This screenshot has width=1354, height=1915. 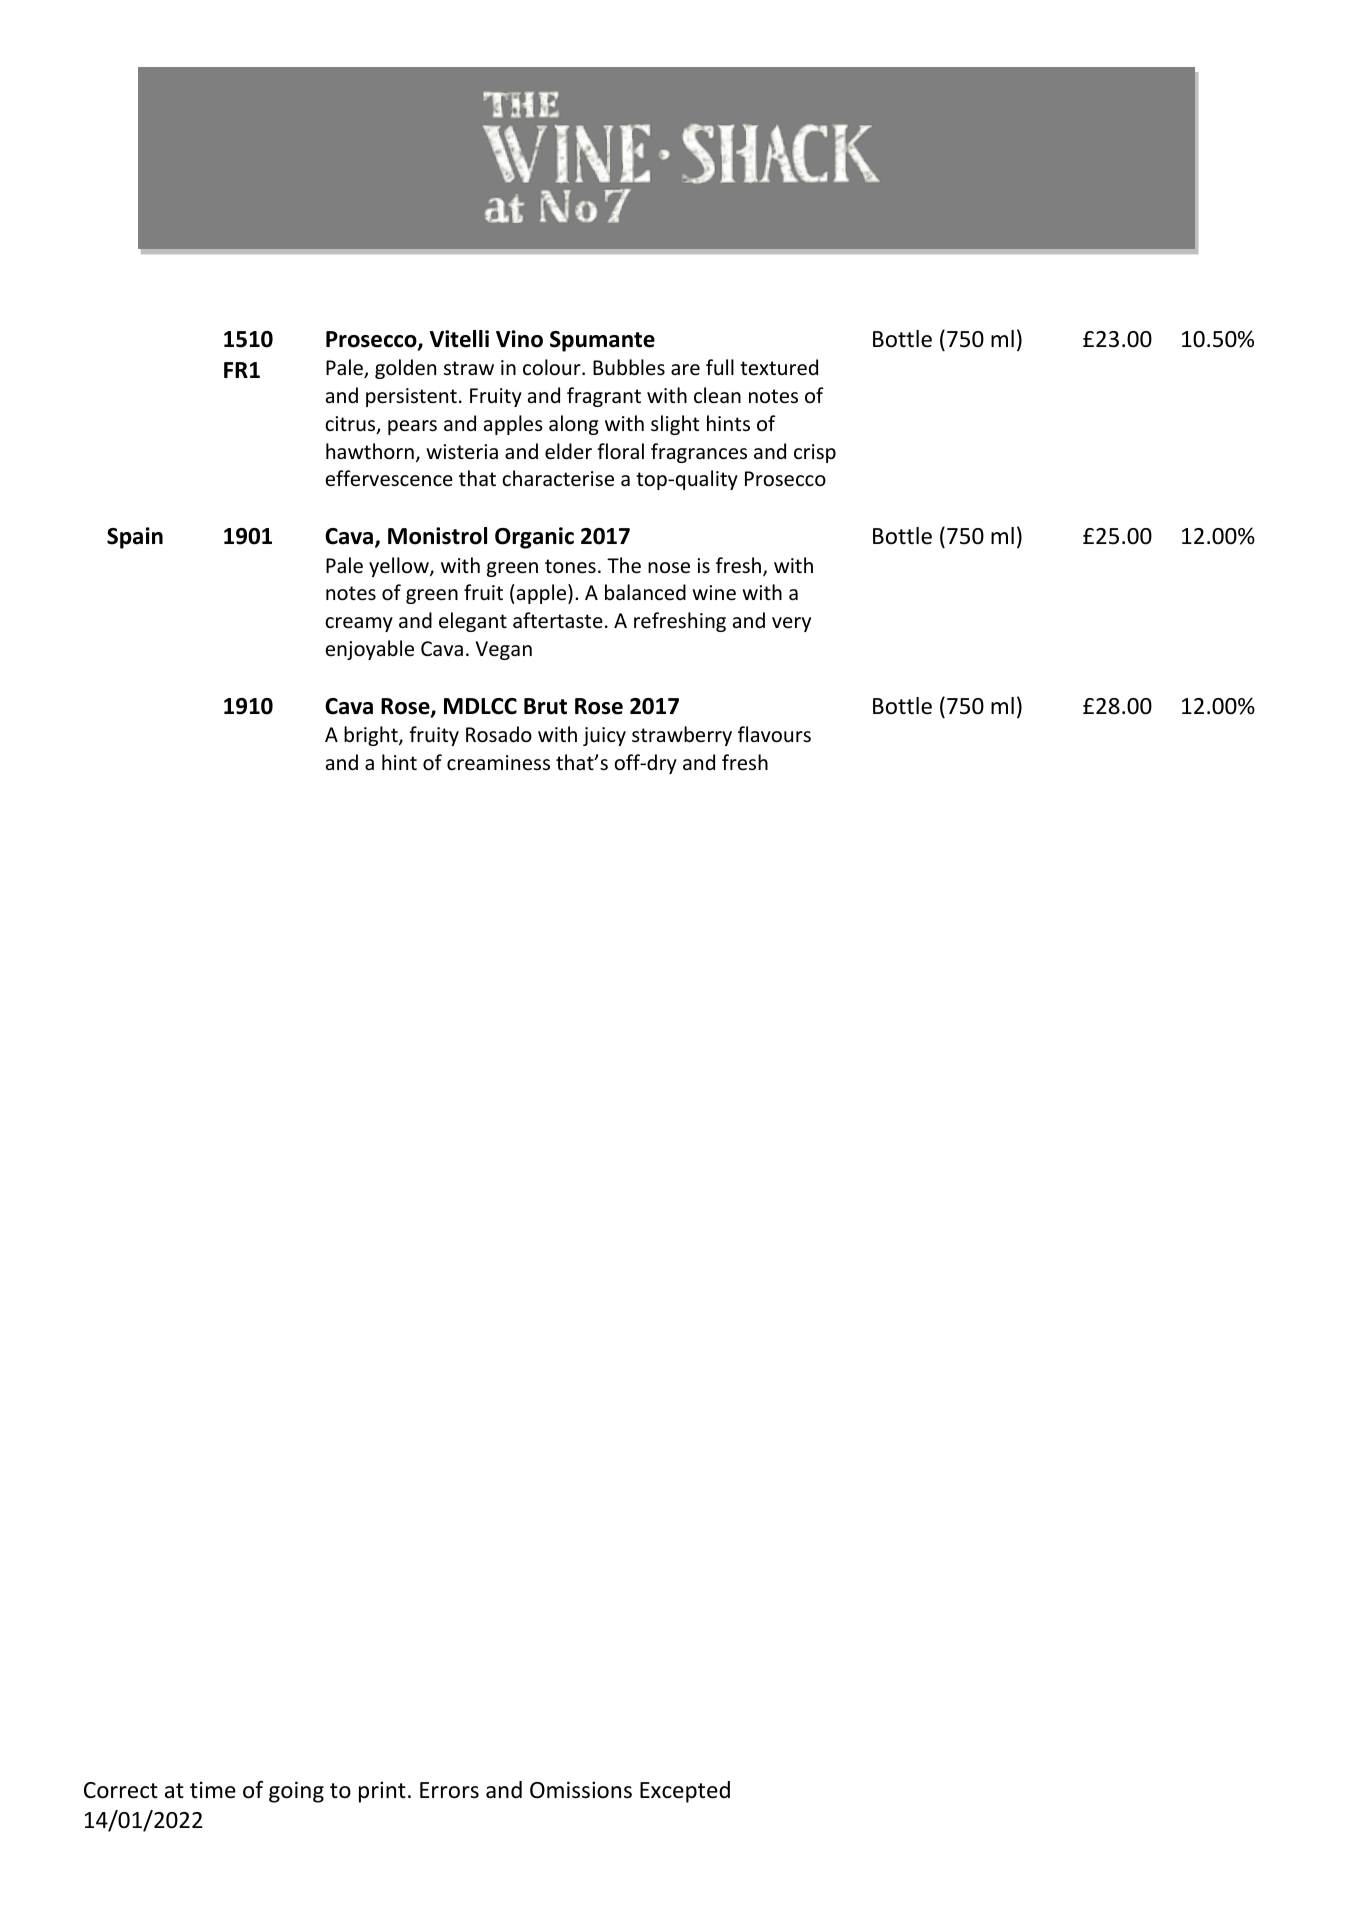 I want to click on Errors, so click(x=449, y=1790).
